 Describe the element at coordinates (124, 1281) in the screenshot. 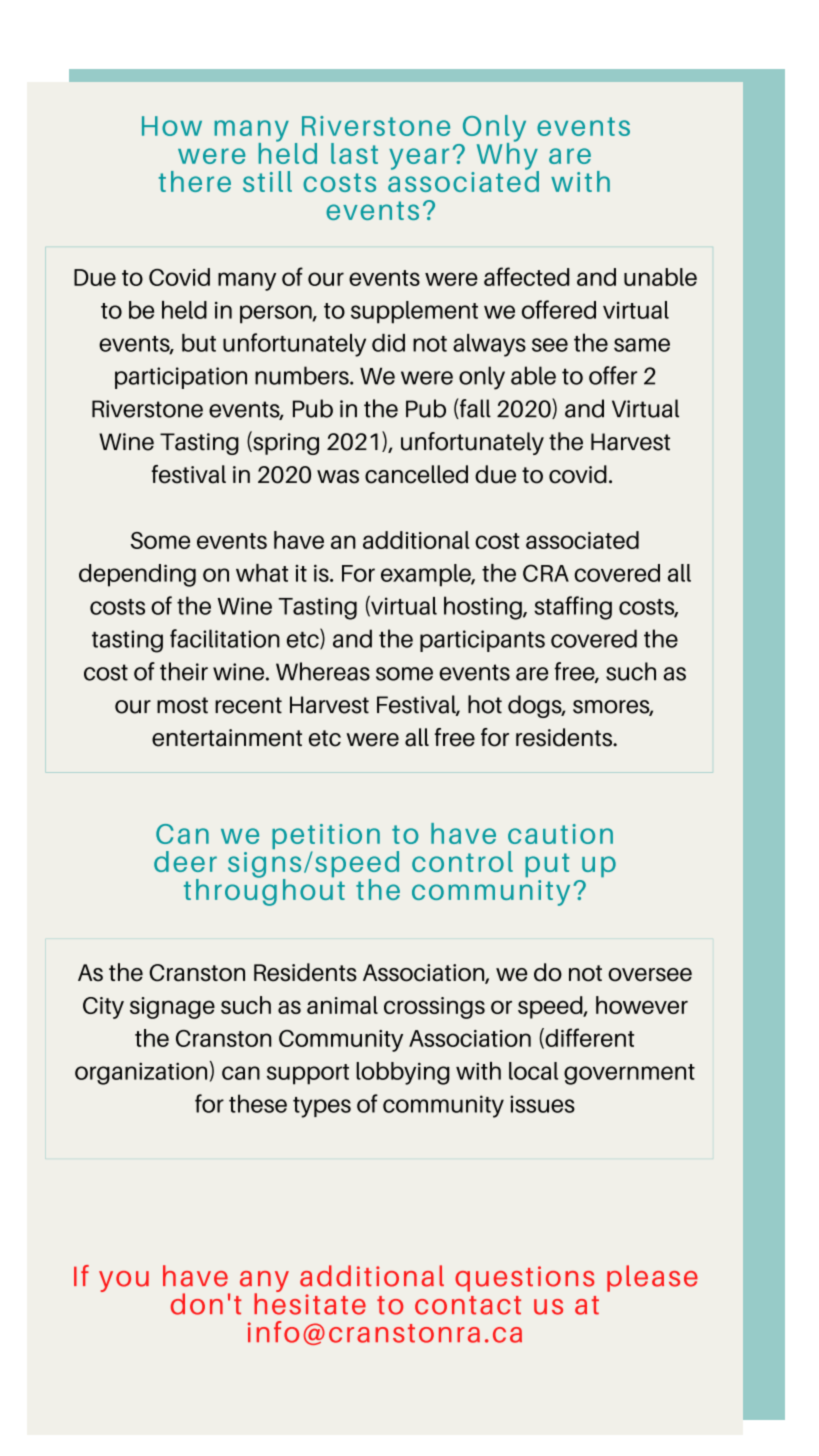

I see `you` at that location.
